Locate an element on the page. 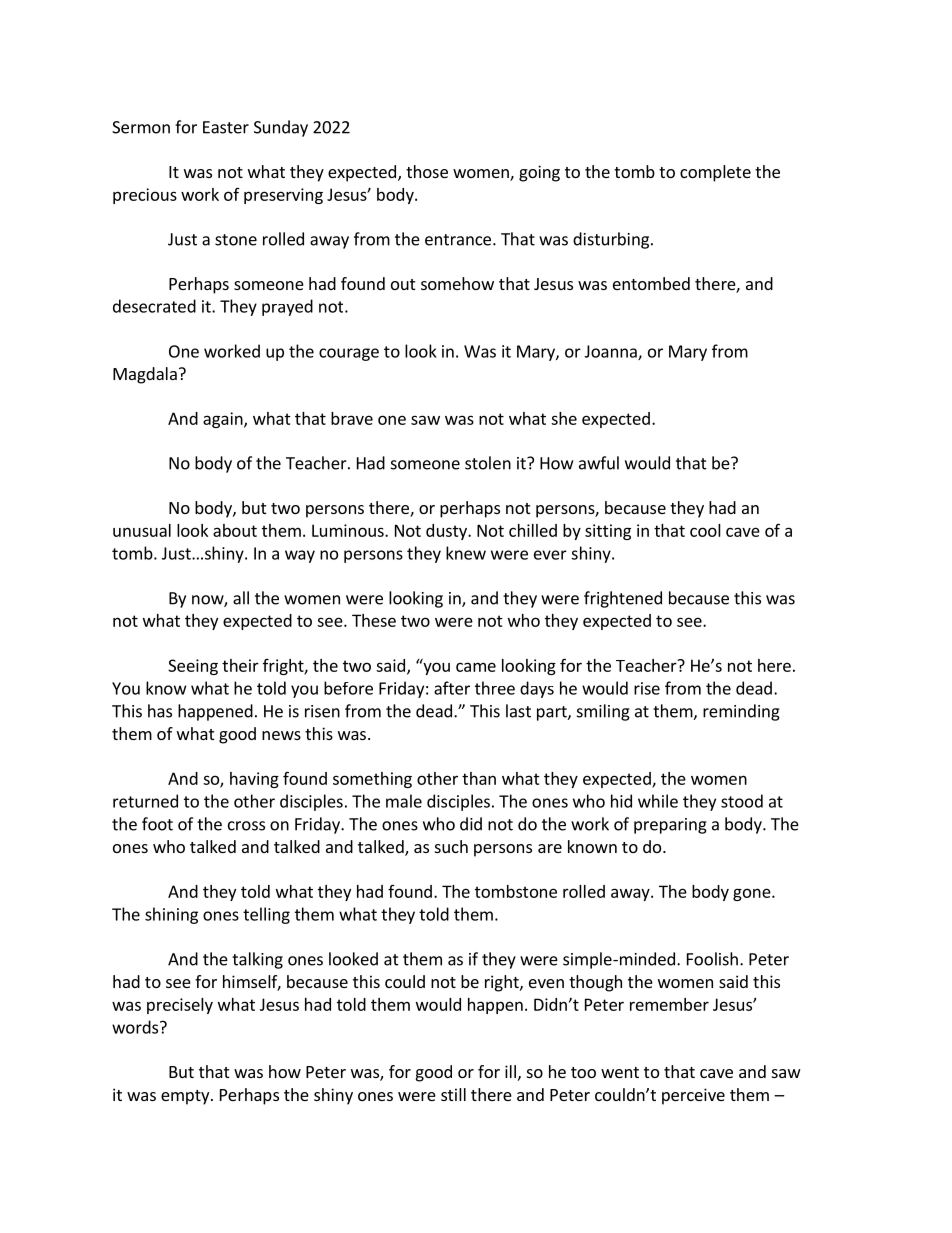 The image size is (952, 1233). stolen is located at coordinates (488, 463).
